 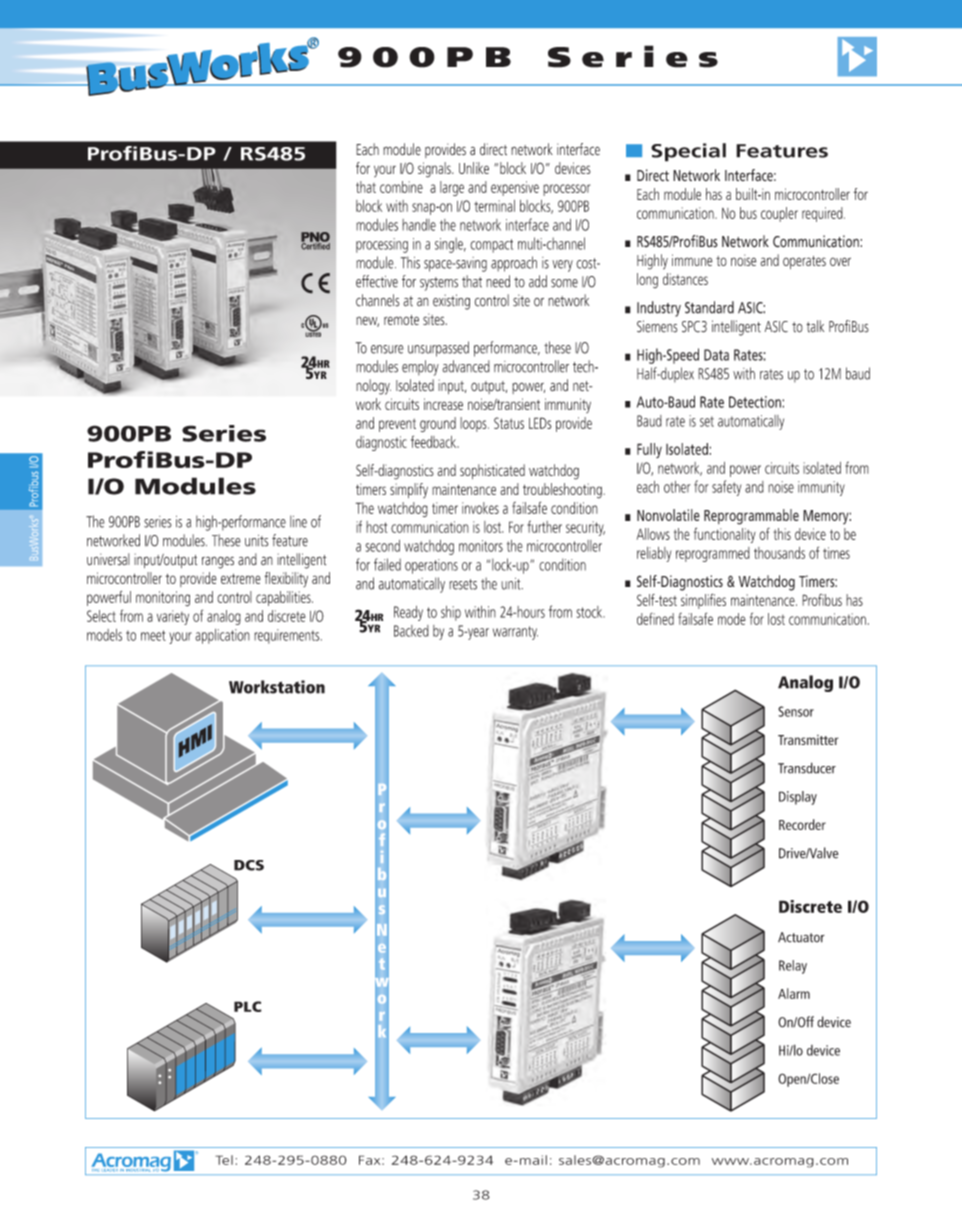 What do you see at coordinates (463, 584) in the screenshot?
I see `resets` at bounding box center [463, 584].
